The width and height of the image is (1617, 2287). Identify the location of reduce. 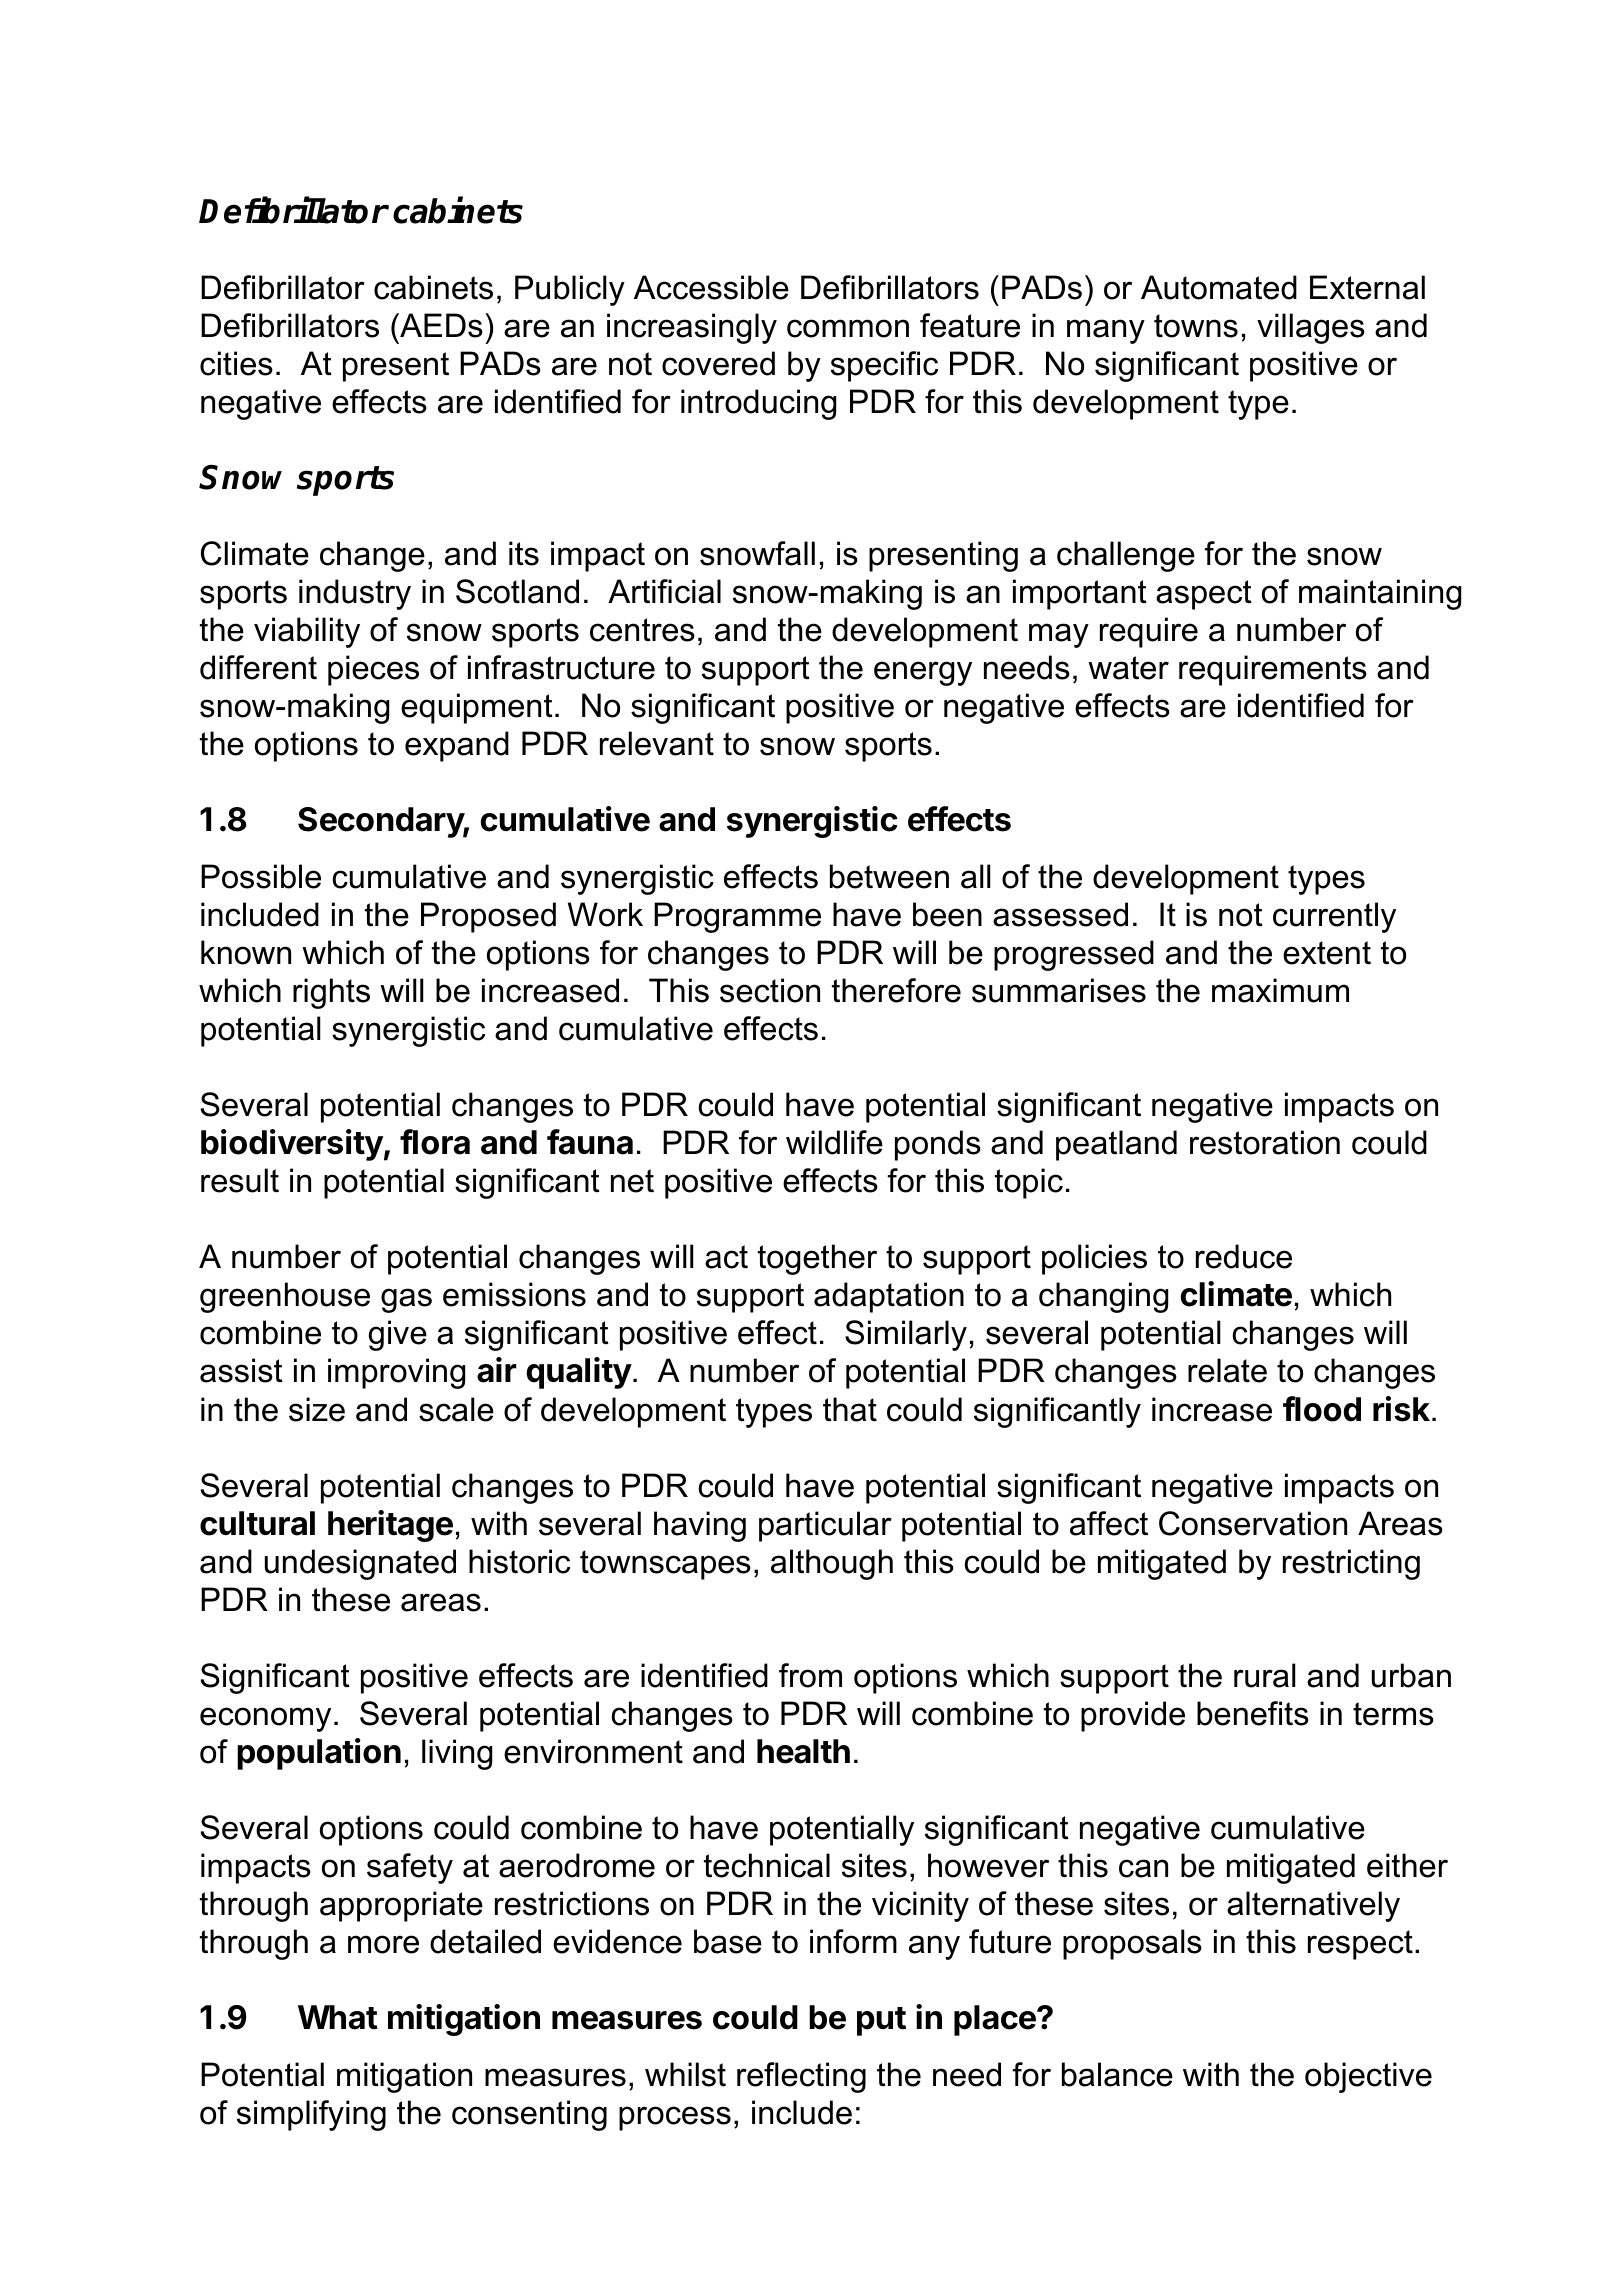
(1244, 1256).
